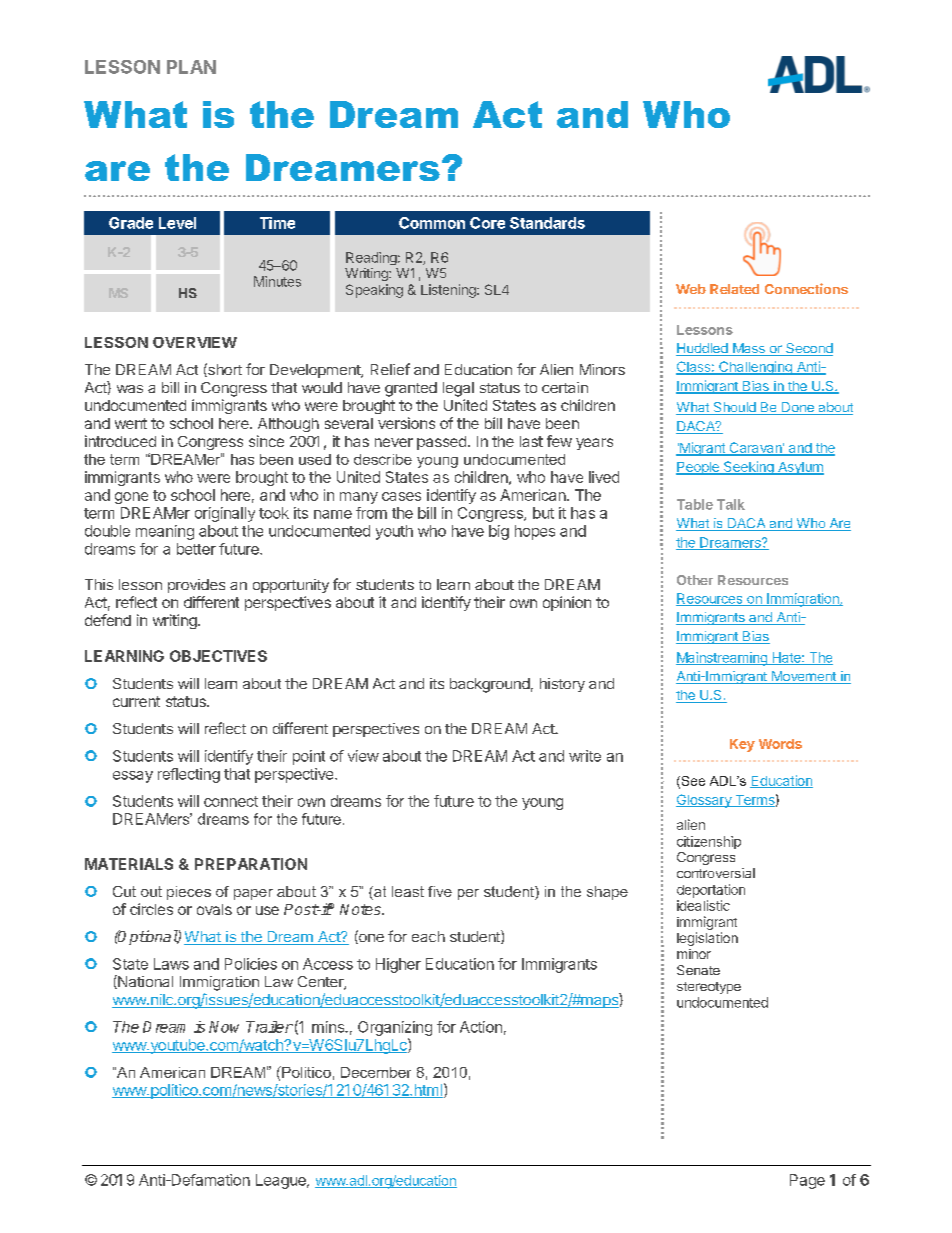 The width and height of the image is (952, 1233). Describe the element at coordinates (189, 893) in the image. I see `pieces` at that location.
